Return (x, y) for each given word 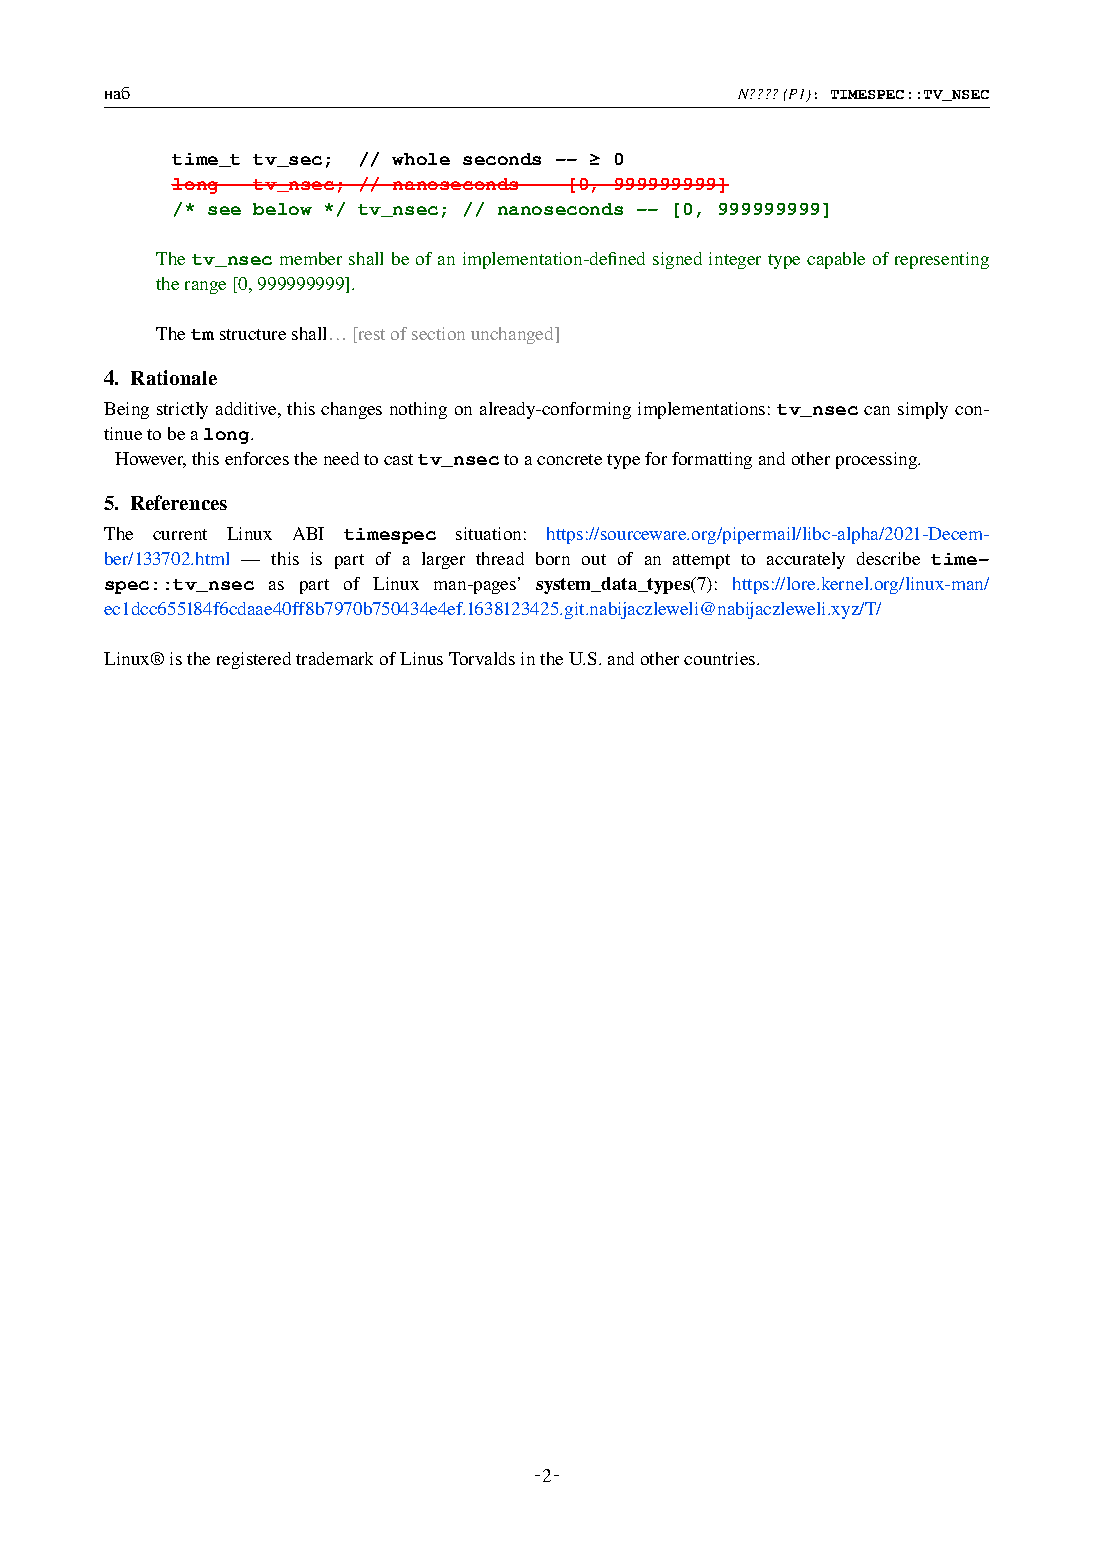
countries (721, 658)
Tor (462, 658)
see (224, 210)
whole (421, 159)
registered (254, 660)
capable (836, 260)
